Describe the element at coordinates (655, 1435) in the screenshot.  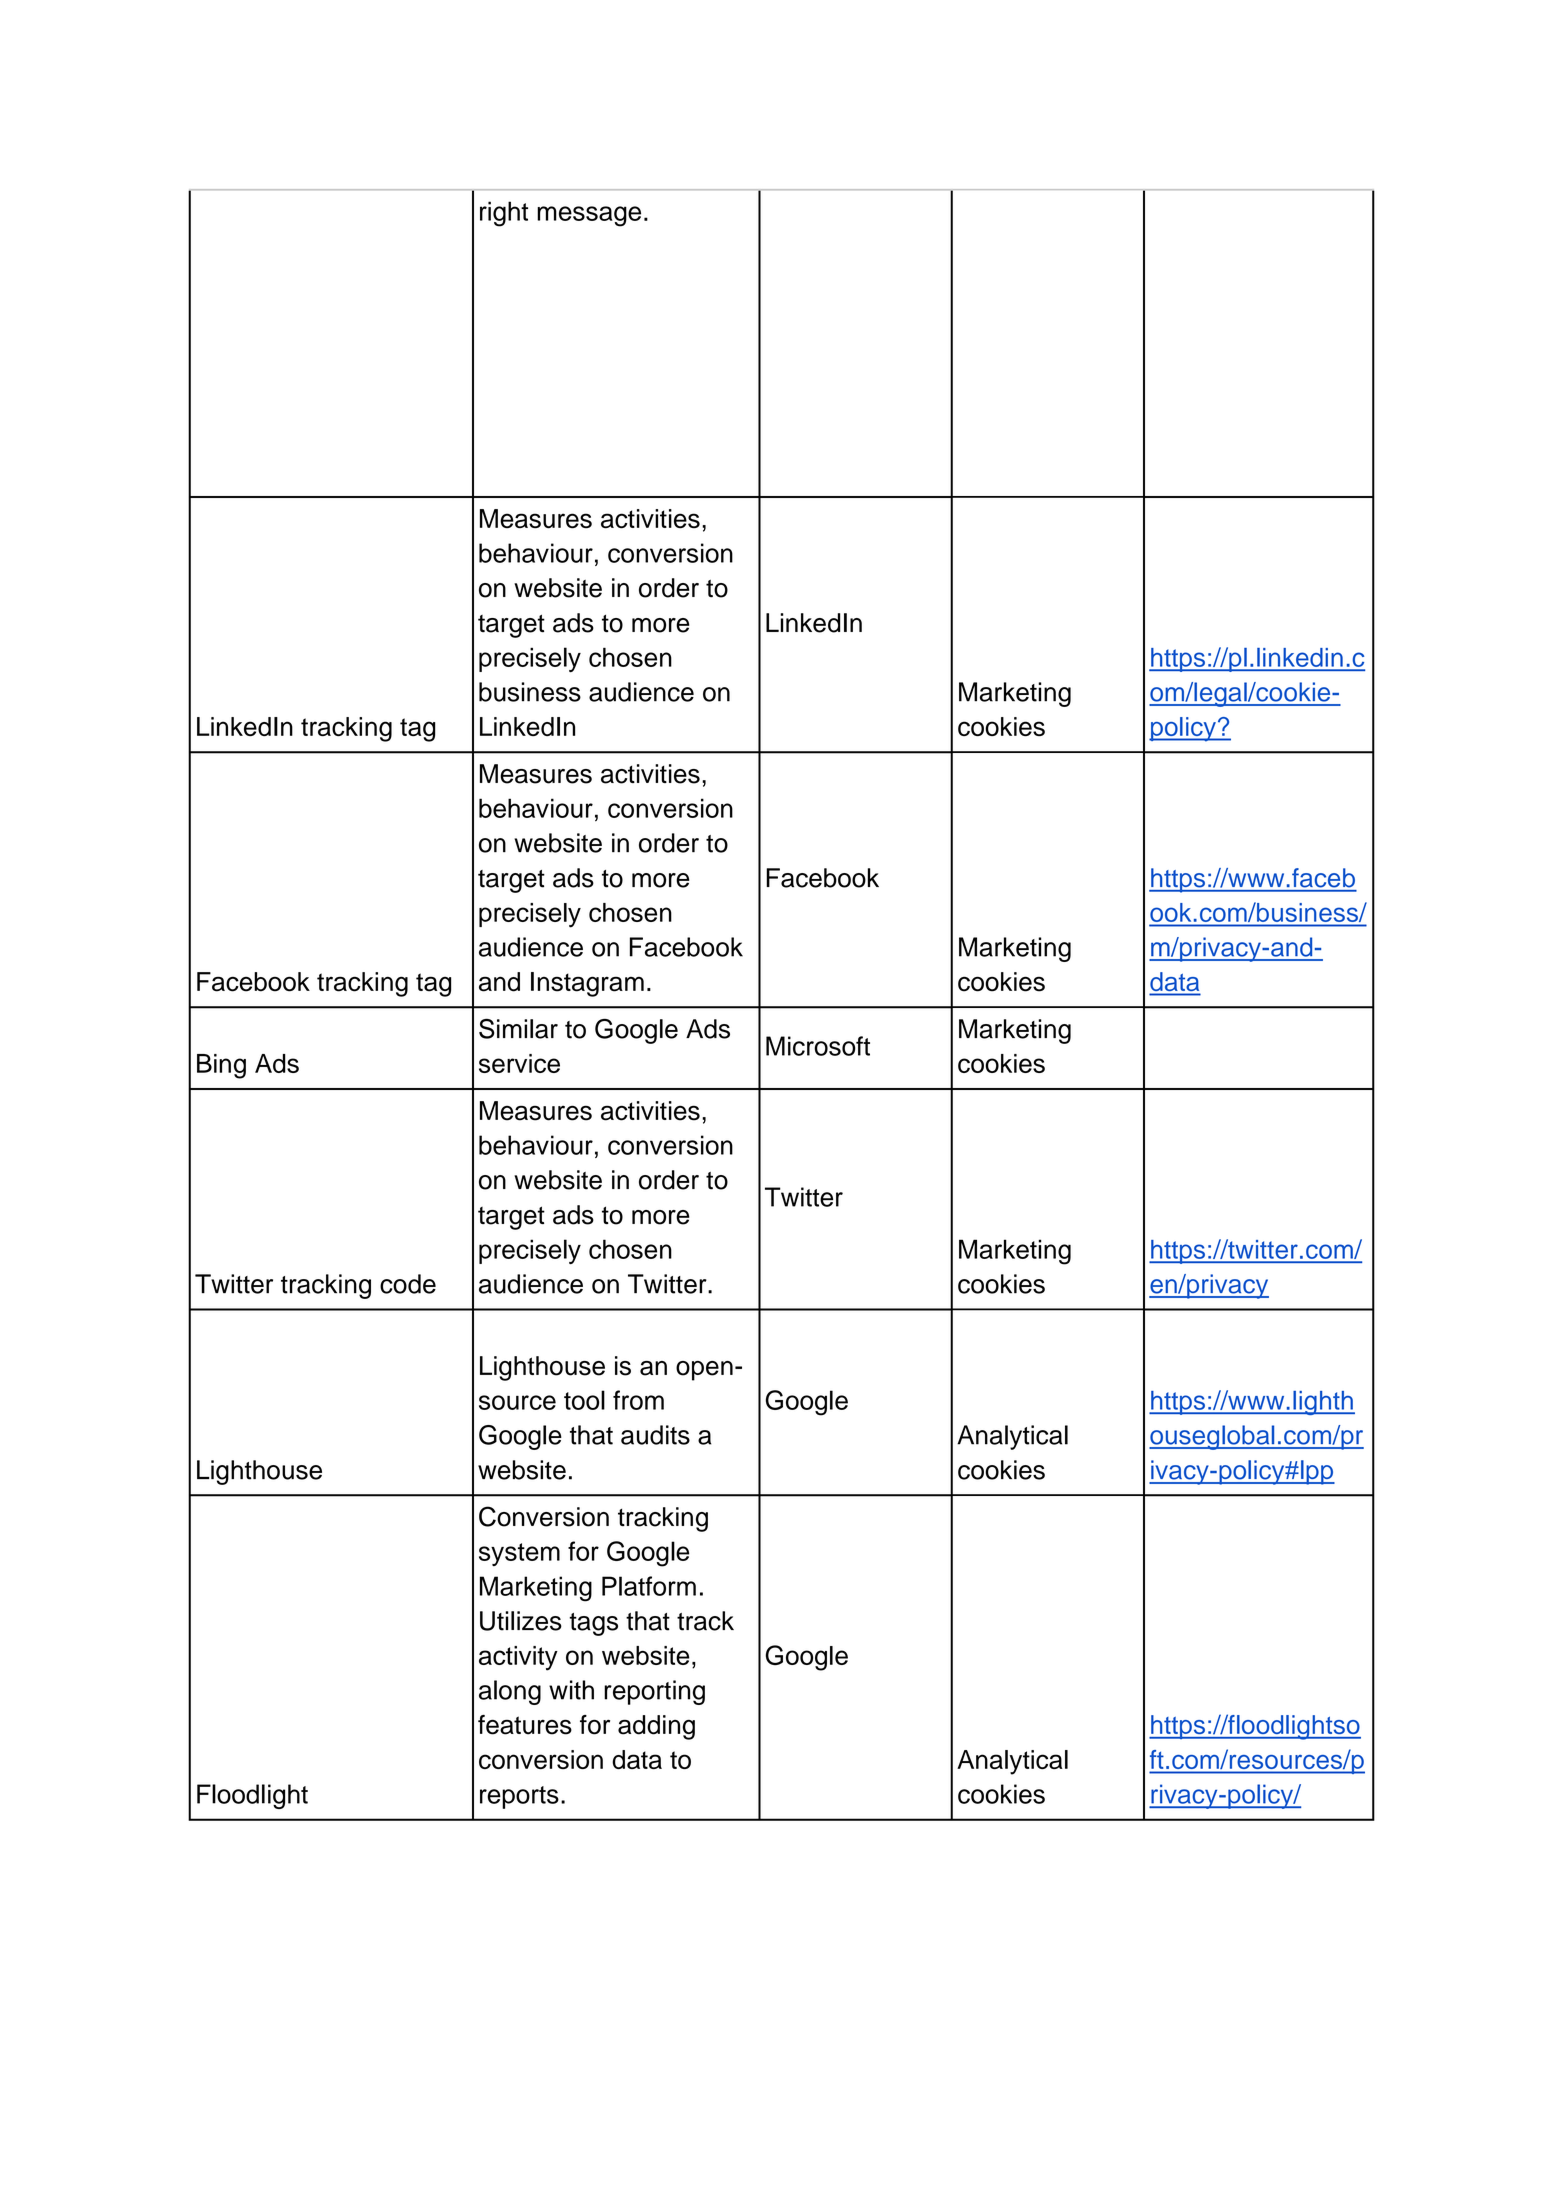
I see `audits` at that location.
